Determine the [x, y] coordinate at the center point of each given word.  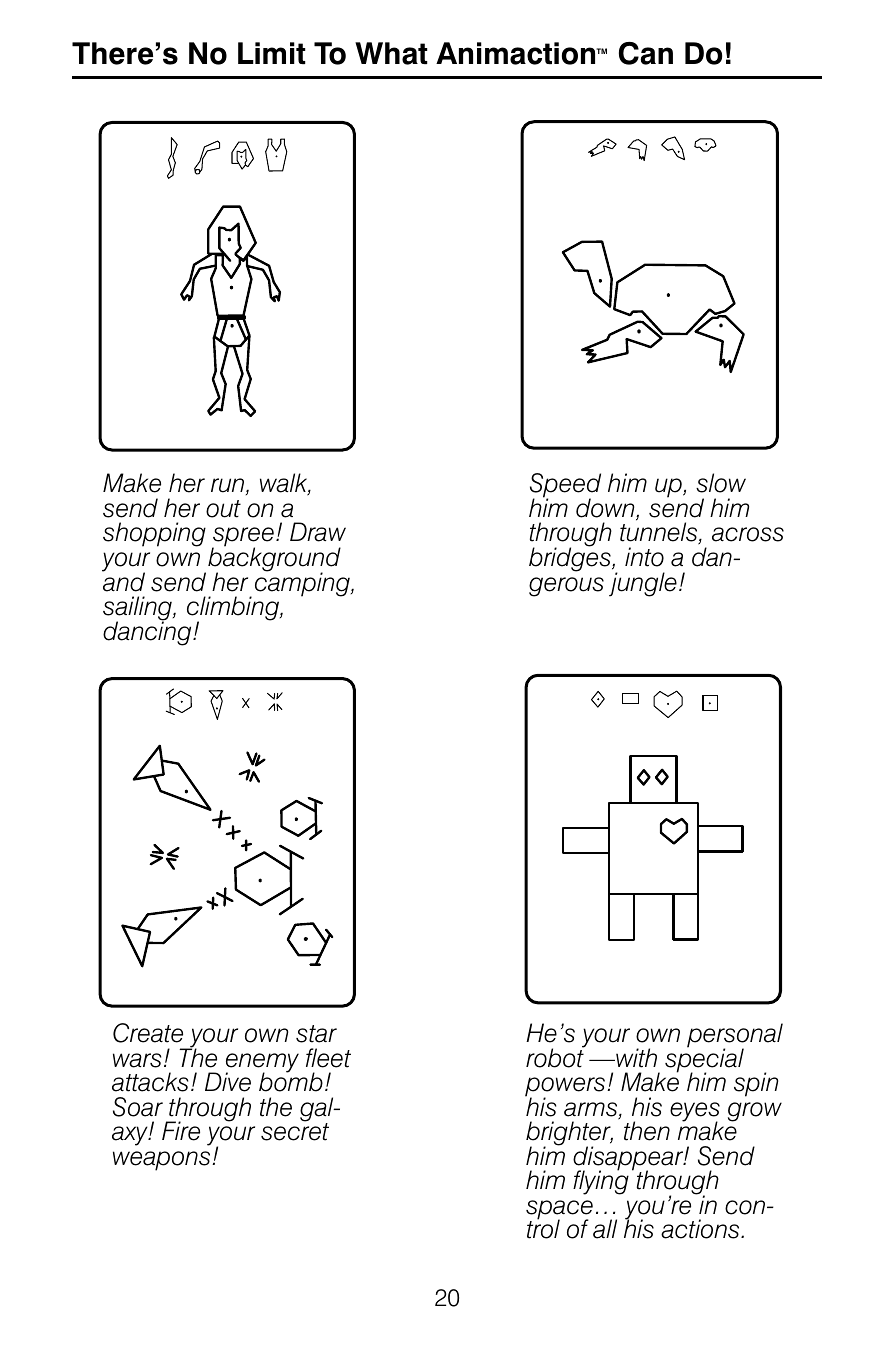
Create [148, 1033]
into [644, 557]
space [559, 1211]
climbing [234, 609]
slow [721, 483]
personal [735, 1036]
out [223, 509]
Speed [565, 487]
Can [646, 53]
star [316, 1034]
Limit [272, 53]
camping [303, 583]
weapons [163, 1161]
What [391, 53]
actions [701, 1229]
